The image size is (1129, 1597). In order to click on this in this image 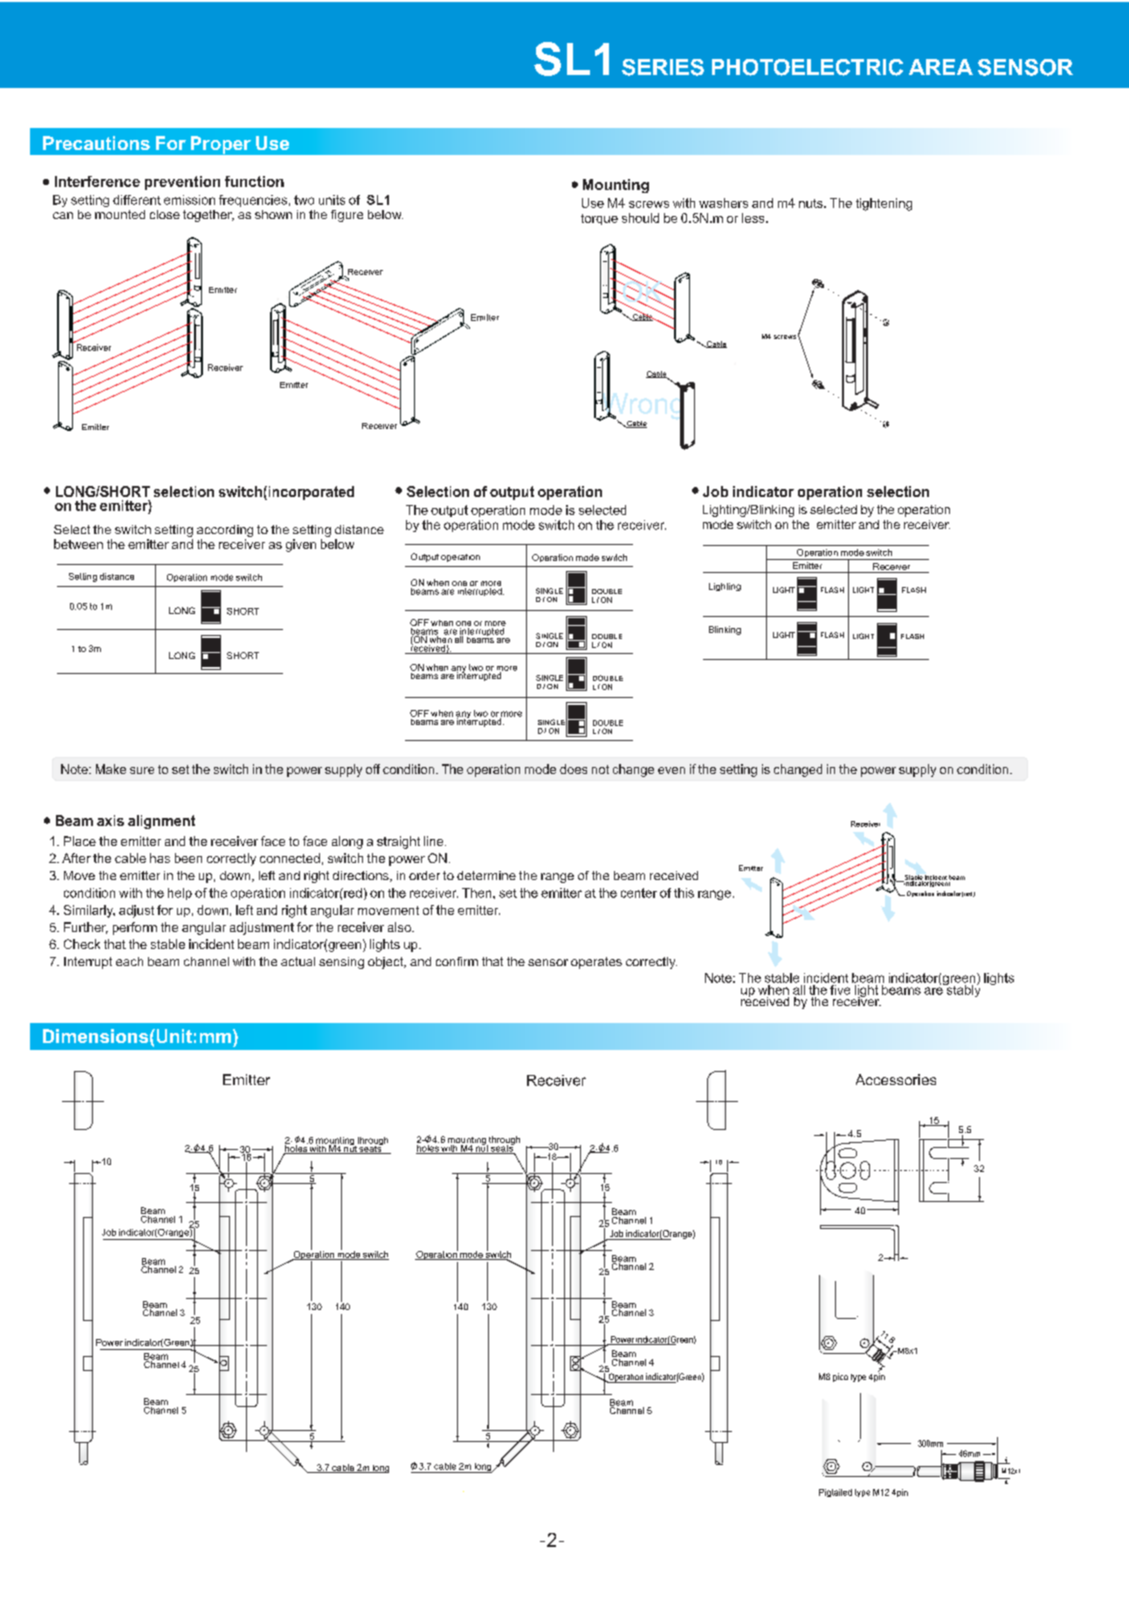, I will do `click(684, 893)`.
